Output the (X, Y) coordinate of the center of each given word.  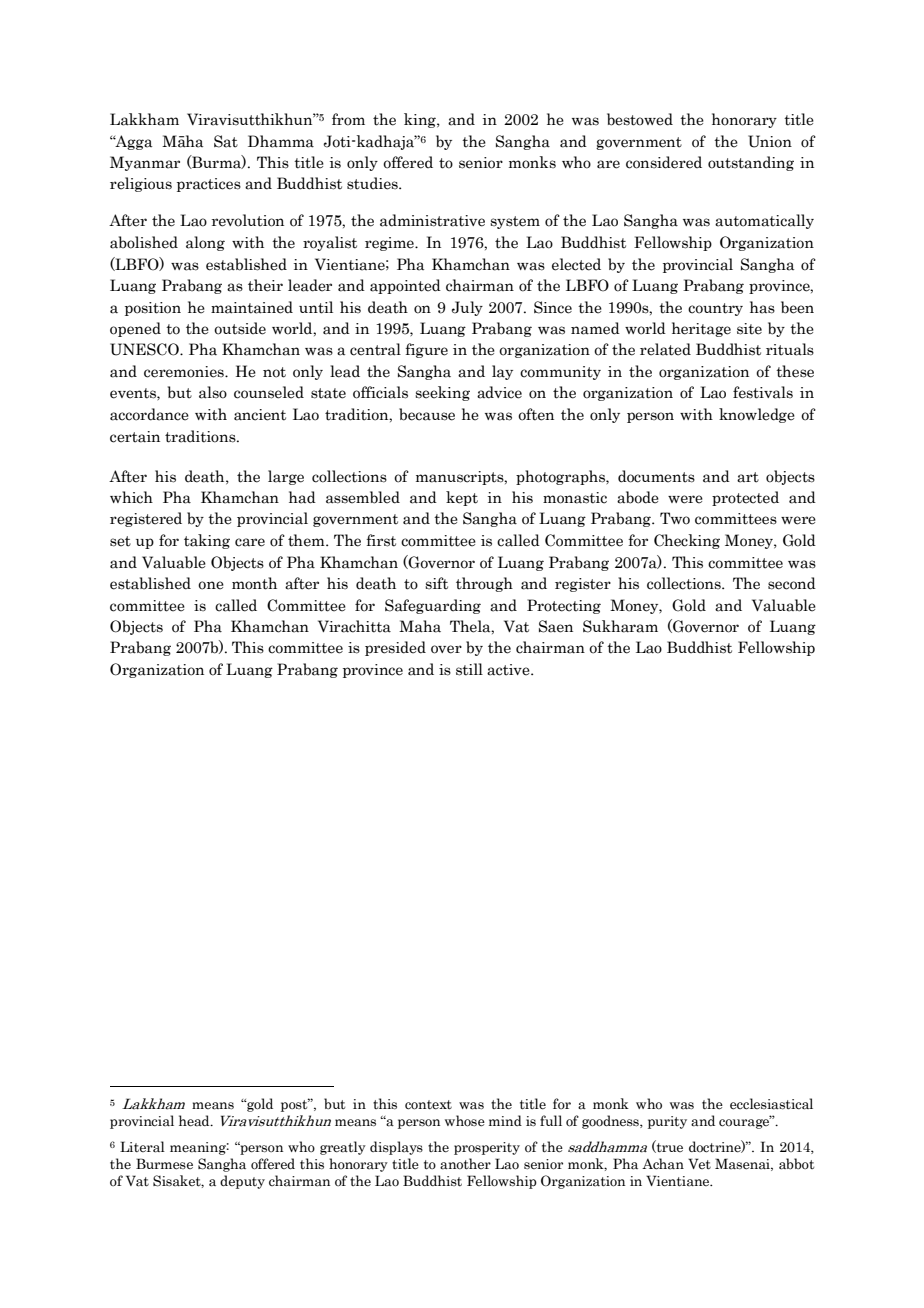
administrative (432, 220)
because (427, 414)
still (469, 669)
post (295, 1105)
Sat (226, 141)
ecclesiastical (771, 1104)
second (792, 583)
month (254, 583)
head (195, 1121)
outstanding (751, 163)
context (428, 1105)
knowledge (757, 415)
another (465, 1164)
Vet (699, 1163)
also (213, 392)
